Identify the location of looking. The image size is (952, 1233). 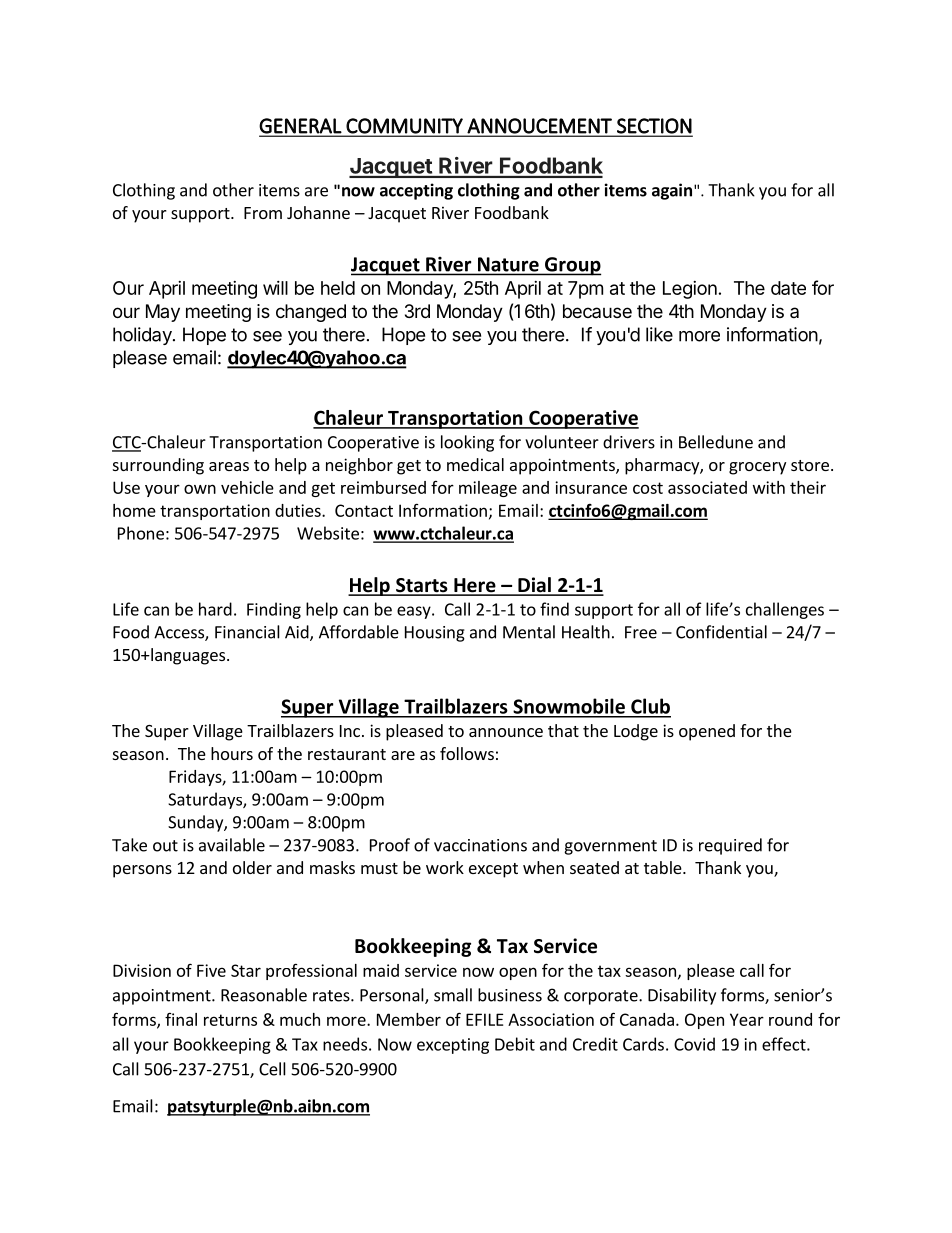
(467, 443).
